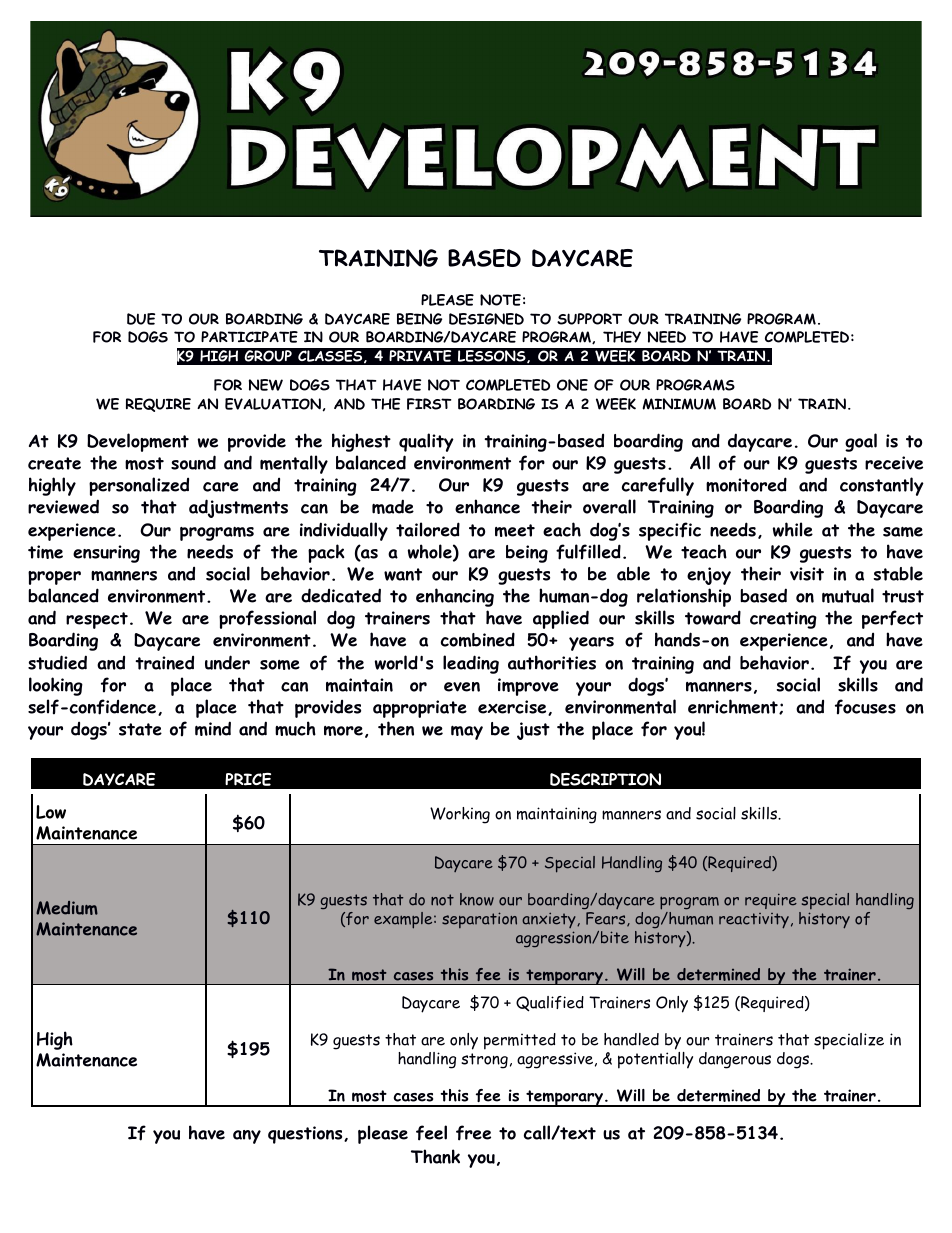  I want to click on reactivity, so click(754, 921).
